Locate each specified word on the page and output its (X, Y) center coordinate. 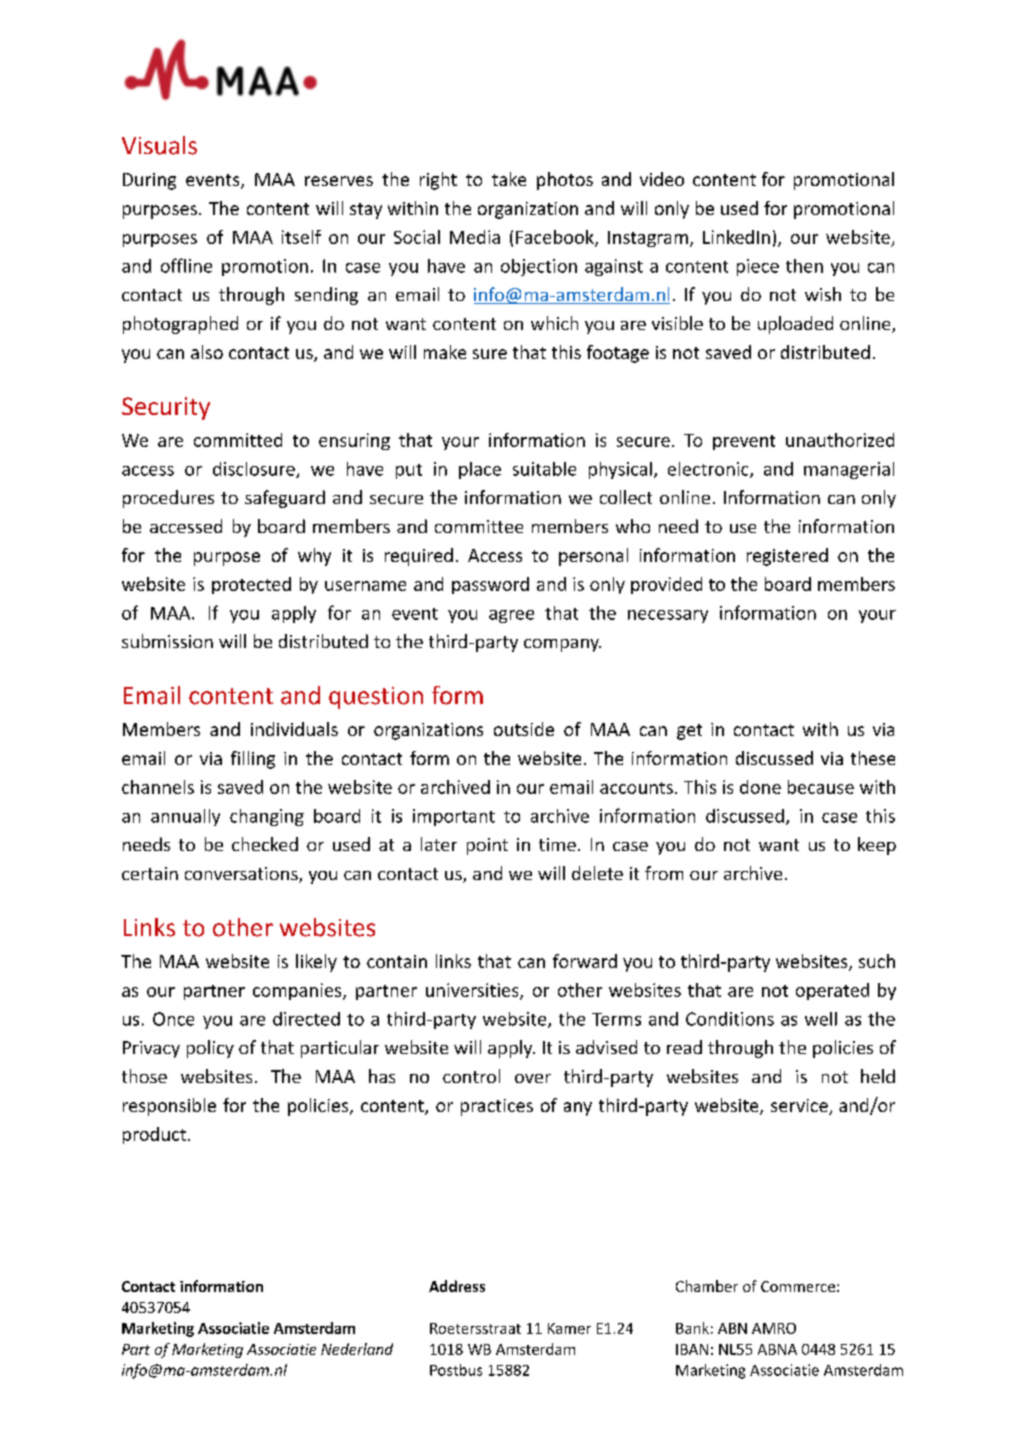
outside (524, 729)
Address (457, 1286)
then (804, 266)
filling (253, 760)
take (509, 179)
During (149, 181)
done (760, 787)
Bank (692, 1328)
